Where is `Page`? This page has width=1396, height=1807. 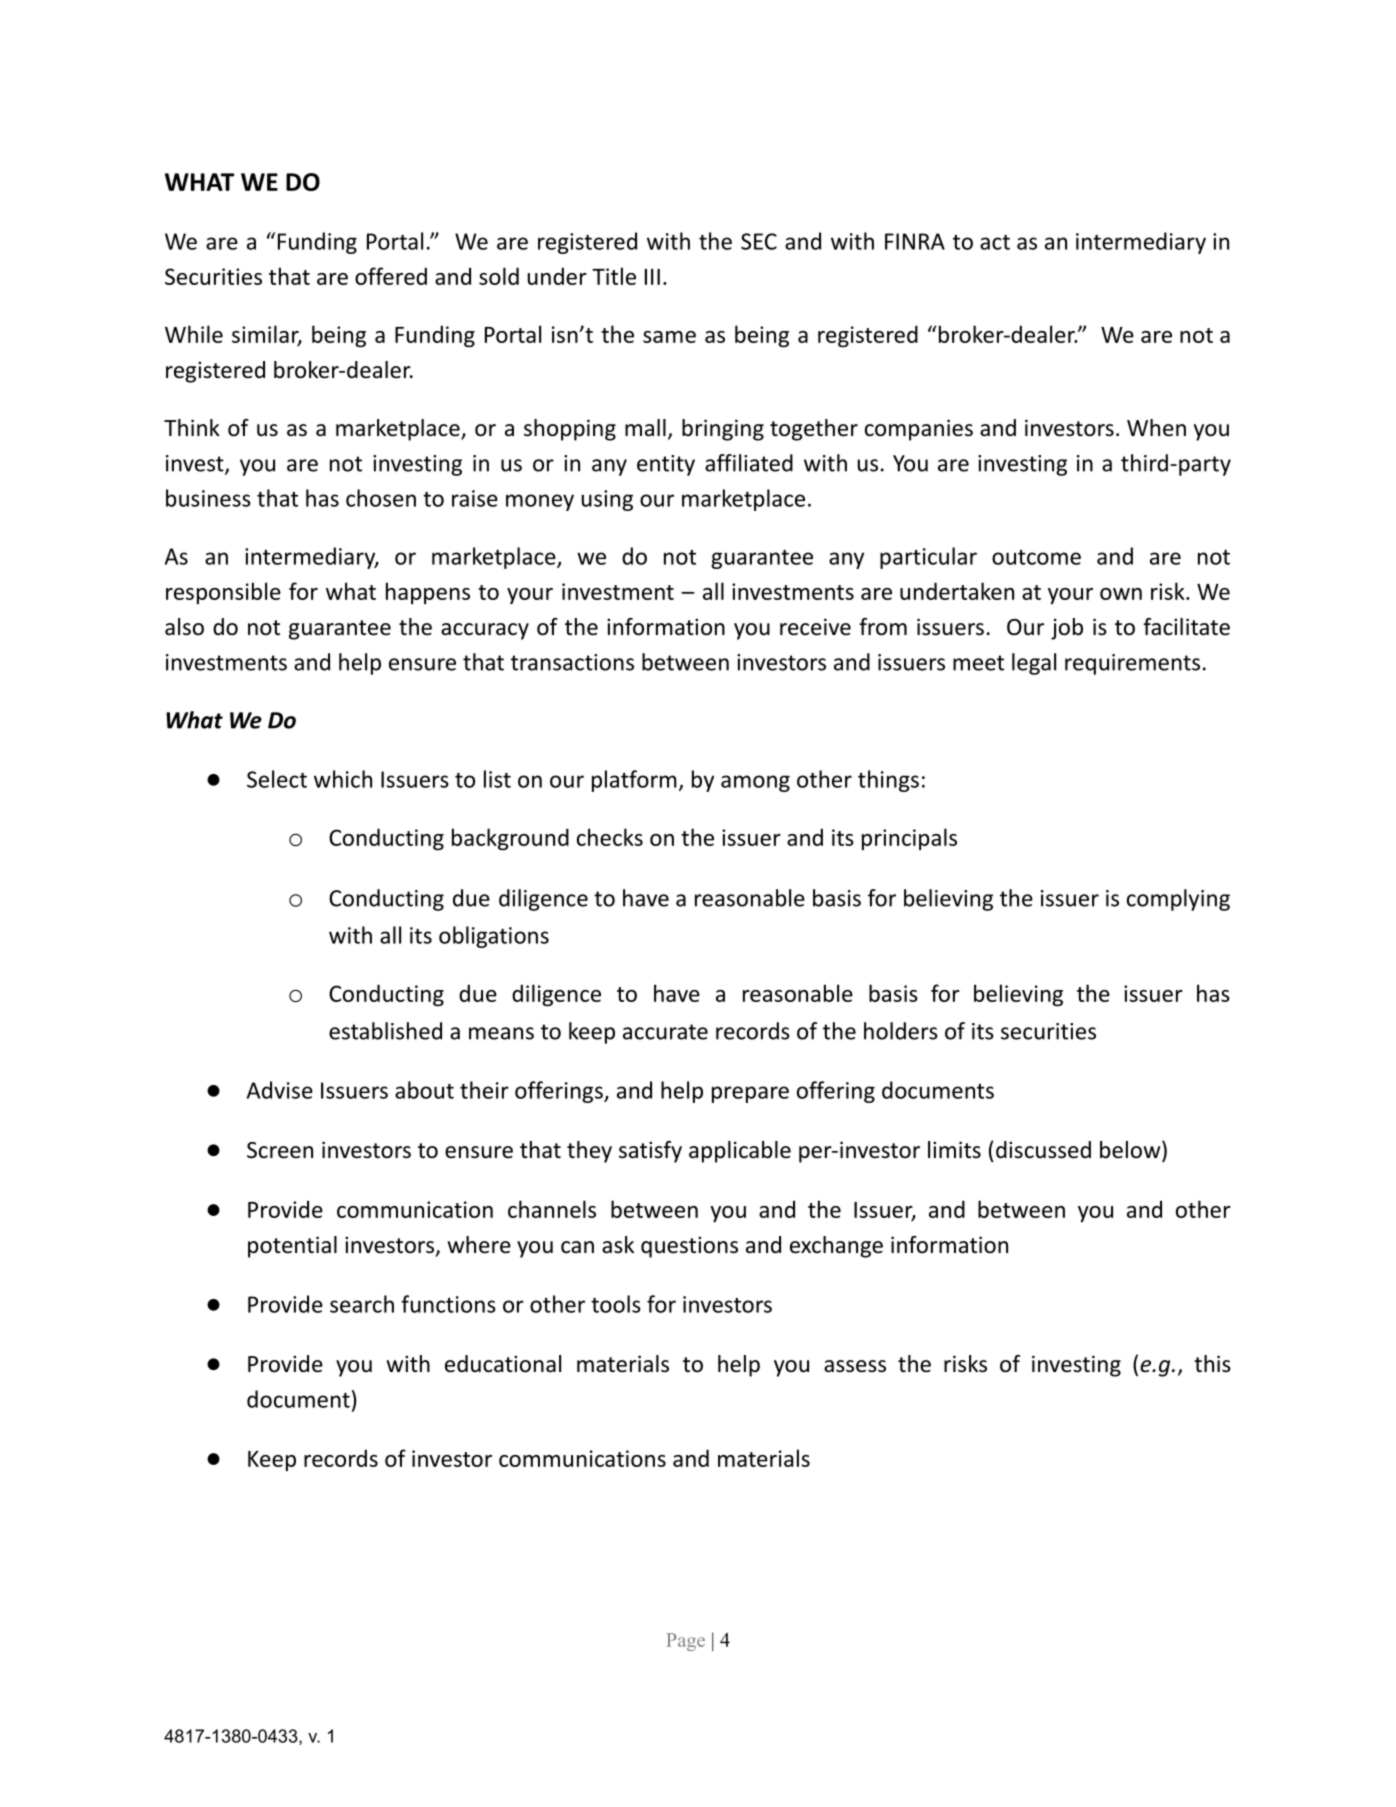
Page is located at coordinates (686, 1642).
